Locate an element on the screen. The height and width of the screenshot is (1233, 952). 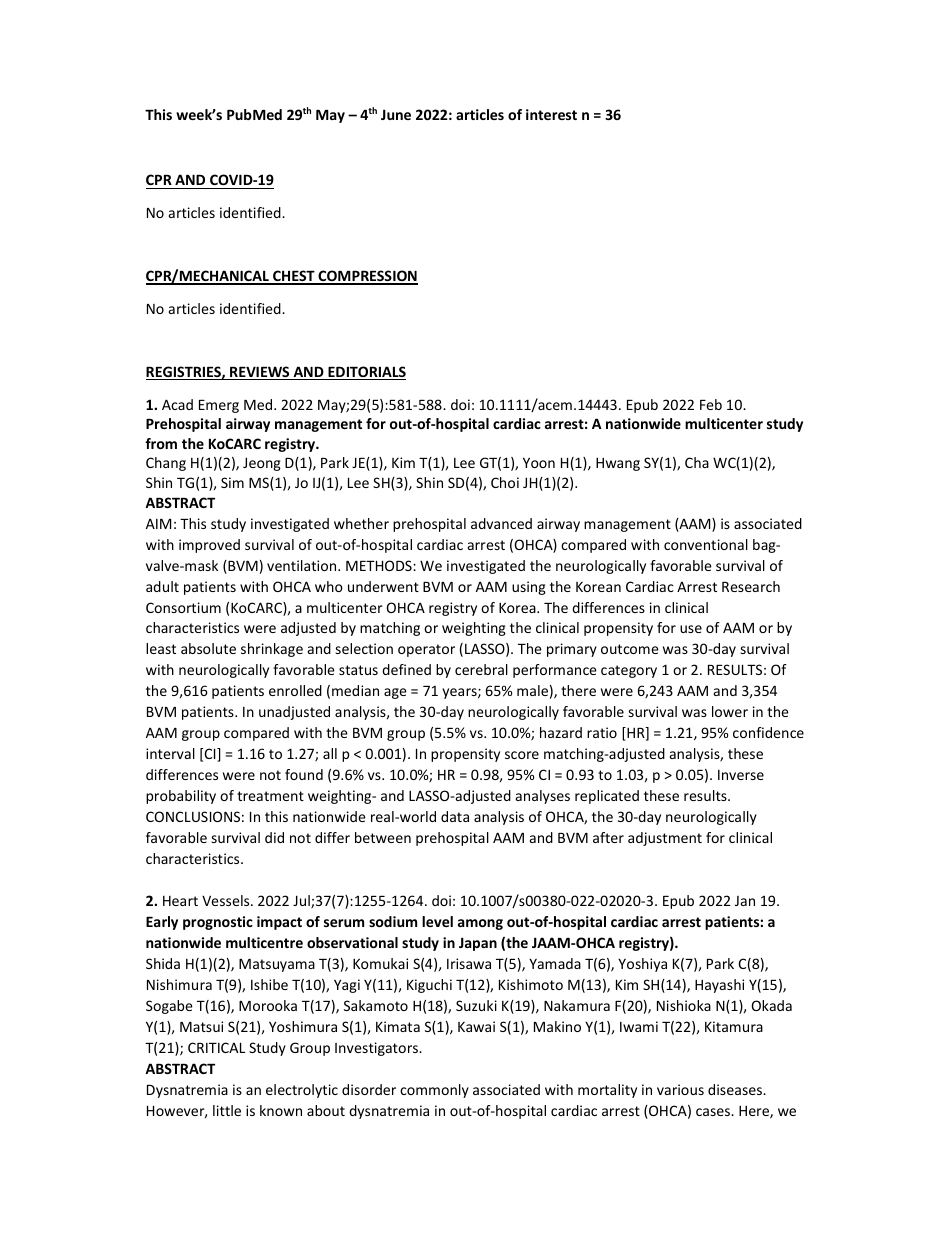
use is located at coordinates (691, 629).
